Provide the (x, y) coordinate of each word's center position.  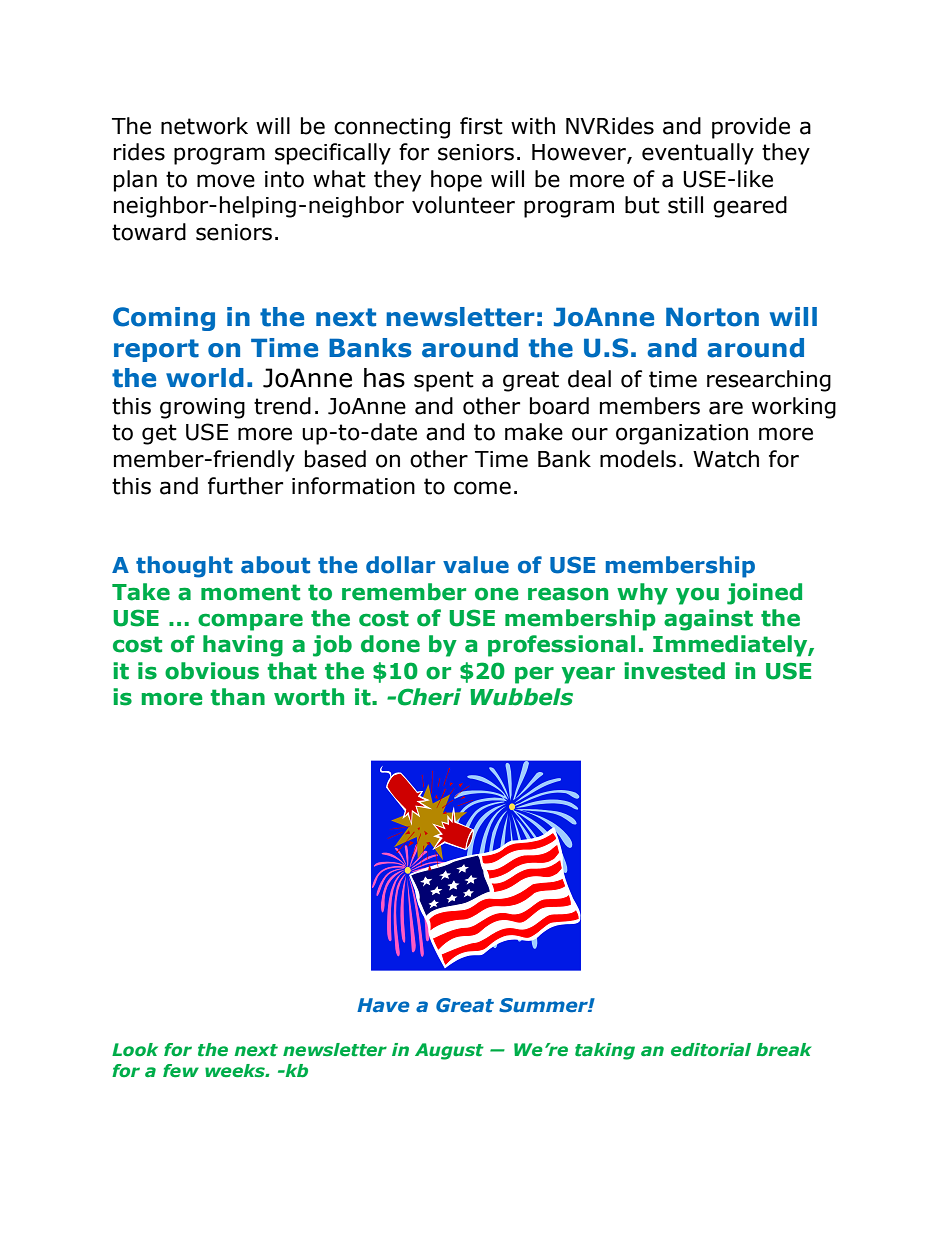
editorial (711, 1050)
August (449, 1051)
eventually (698, 154)
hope (456, 181)
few (181, 1071)
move (226, 181)
